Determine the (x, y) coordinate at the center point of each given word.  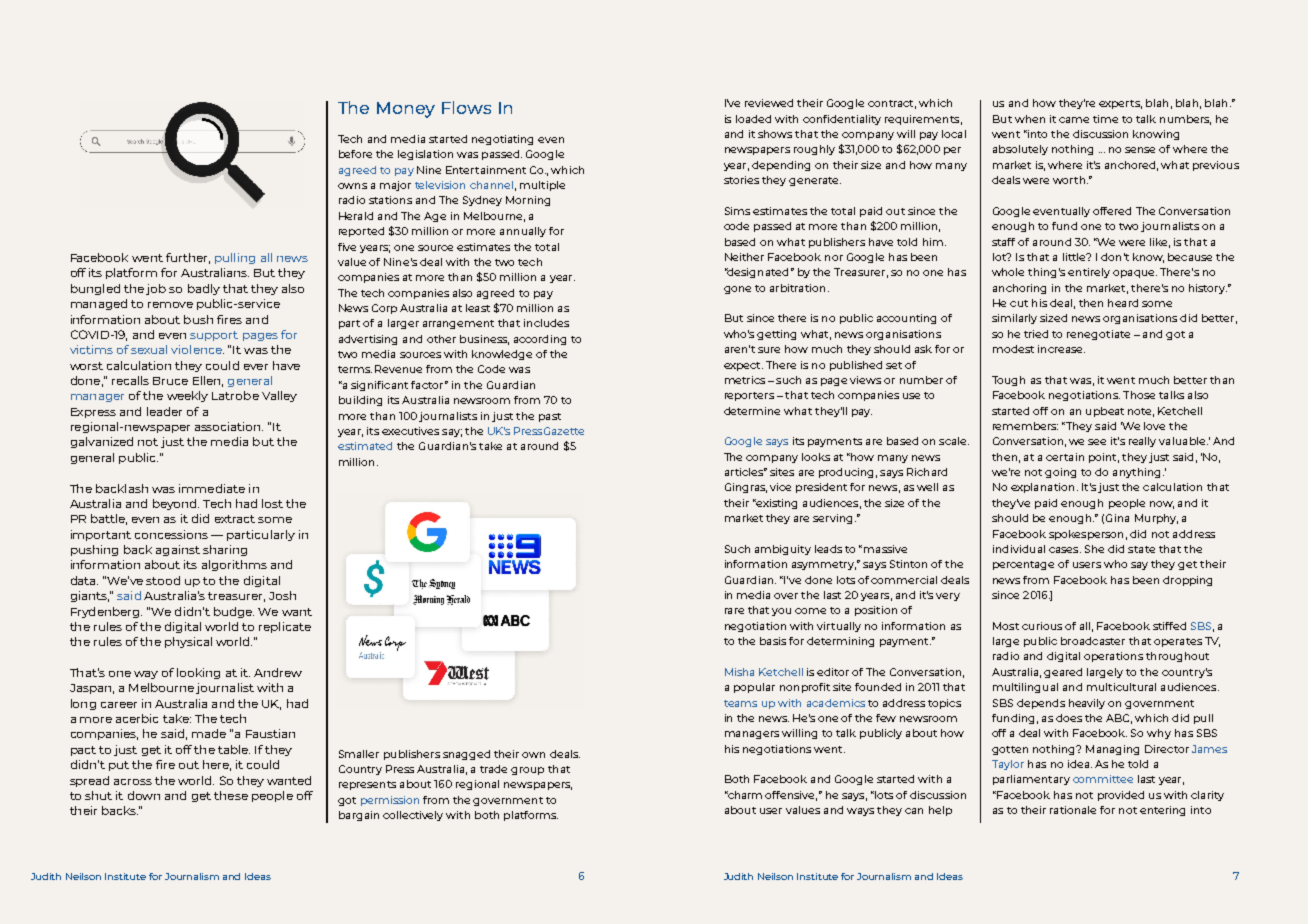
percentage (1023, 565)
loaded (753, 119)
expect (743, 366)
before (355, 154)
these (231, 795)
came (1074, 120)
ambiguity (783, 550)
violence (197, 349)
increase (1061, 349)
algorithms (234, 565)
